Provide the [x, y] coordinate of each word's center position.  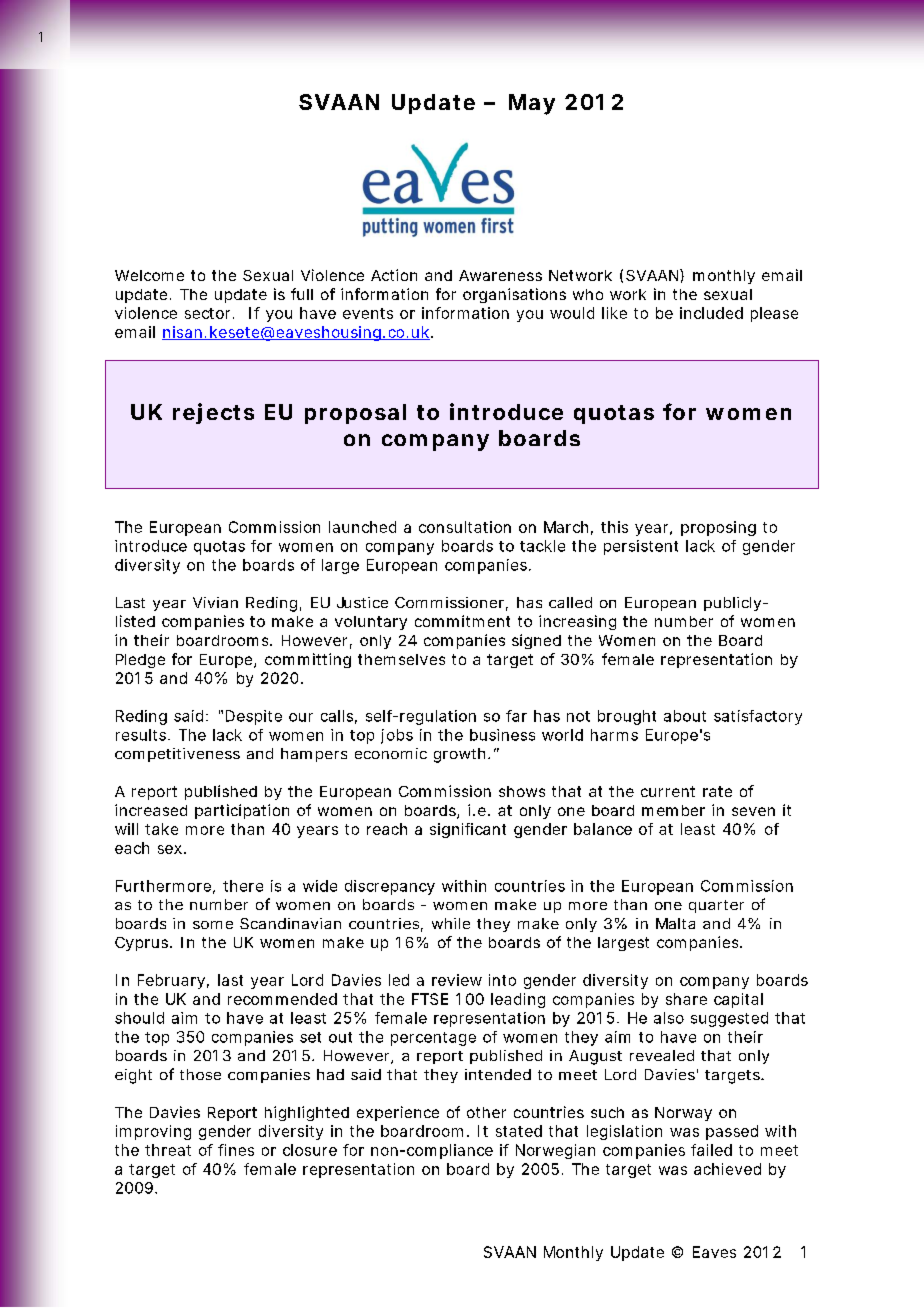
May [532, 104]
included [711, 313]
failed [711, 1150]
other [486, 1112]
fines [236, 1150]
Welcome [149, 275]
